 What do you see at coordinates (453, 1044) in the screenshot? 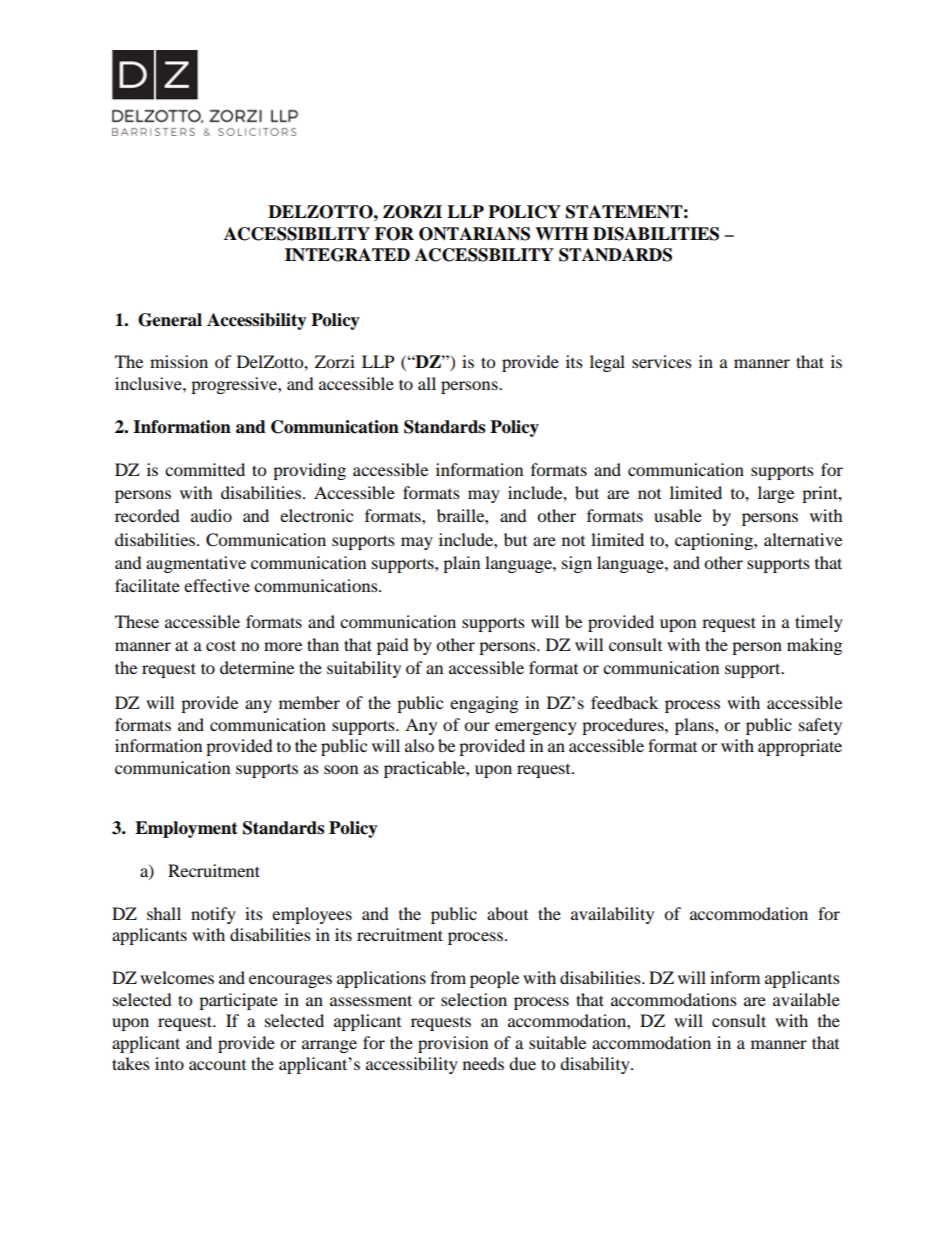
I see `provision` at bounding box center [453, 1044].
